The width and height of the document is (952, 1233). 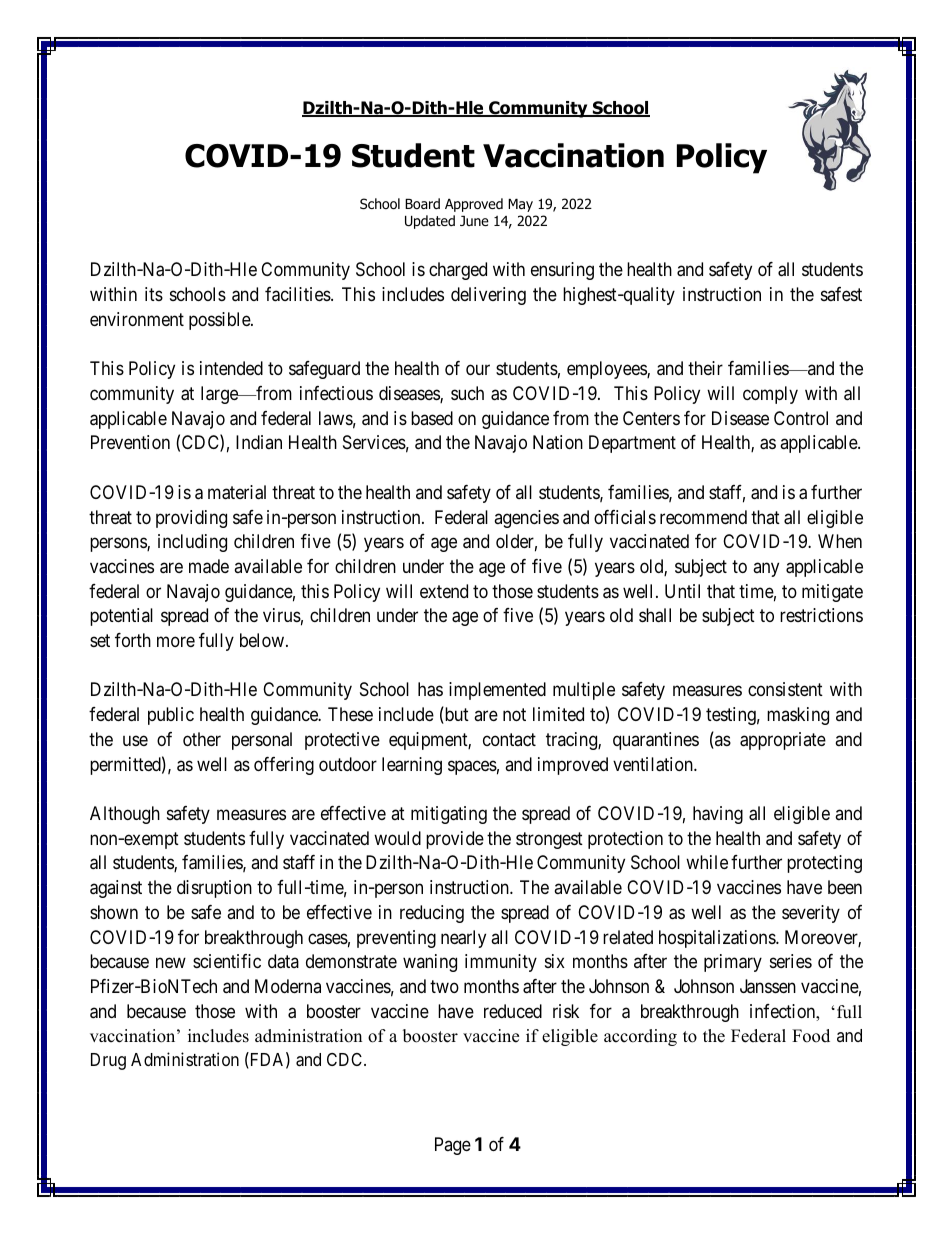 What do you see at coordinates (497, 691) in the document?
I see `implemented` at bounding box center [497, 691].
